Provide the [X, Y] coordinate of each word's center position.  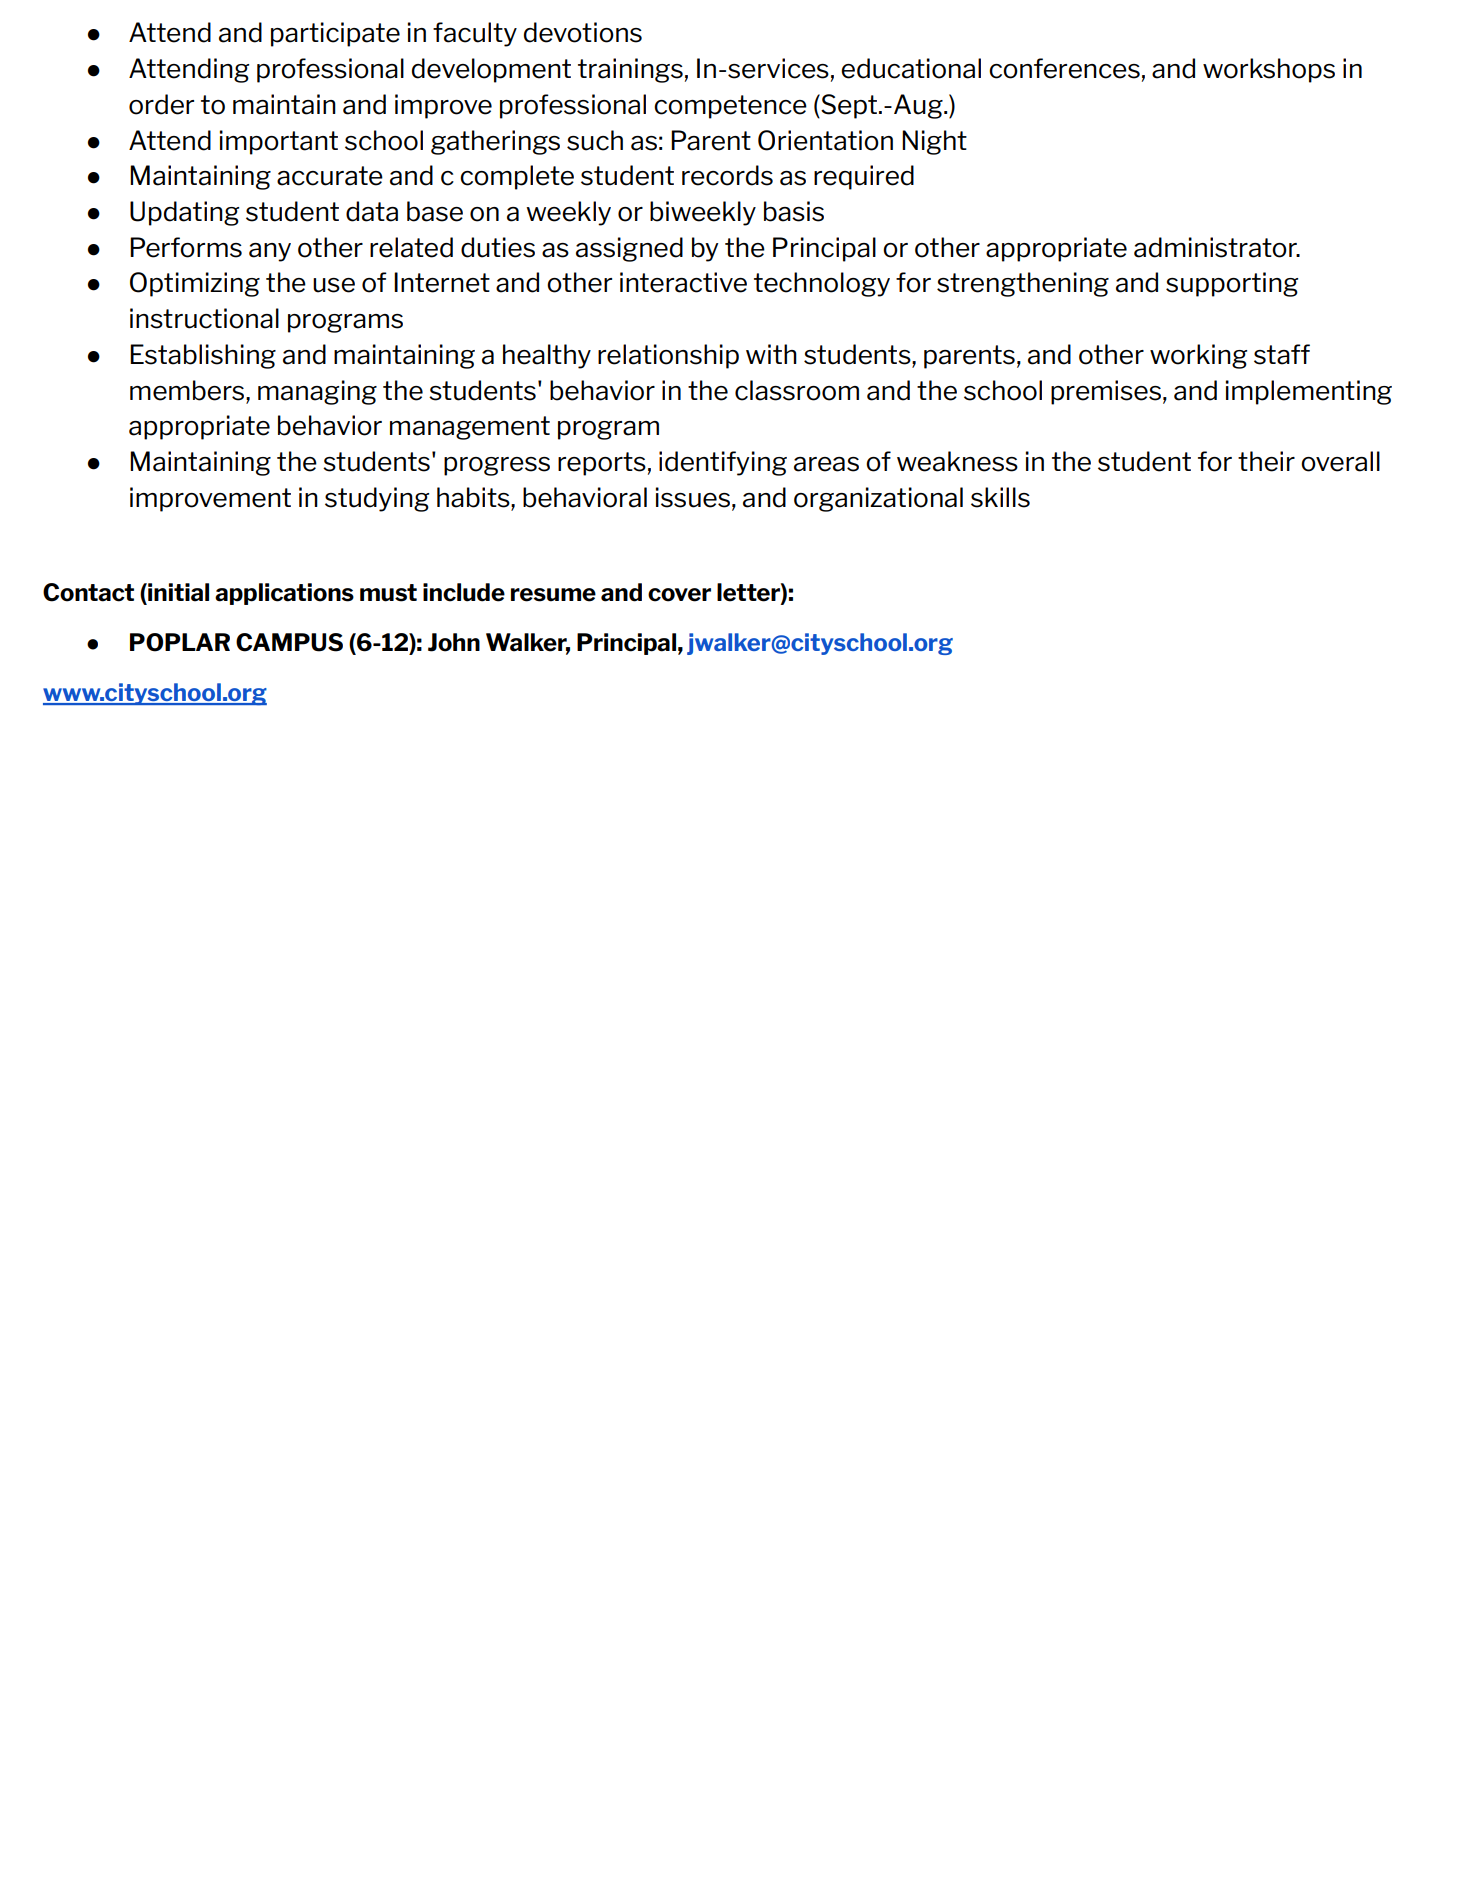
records [727, 175]
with [771, 354]
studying [377, 499]
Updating [184, 213]
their [1266, 461]
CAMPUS [289, 642]
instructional [204, 318]
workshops [1269, 70]
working [1198, 356]
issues [693, 497]
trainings [630, 70]
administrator [1216, 247]
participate [335, 34]
